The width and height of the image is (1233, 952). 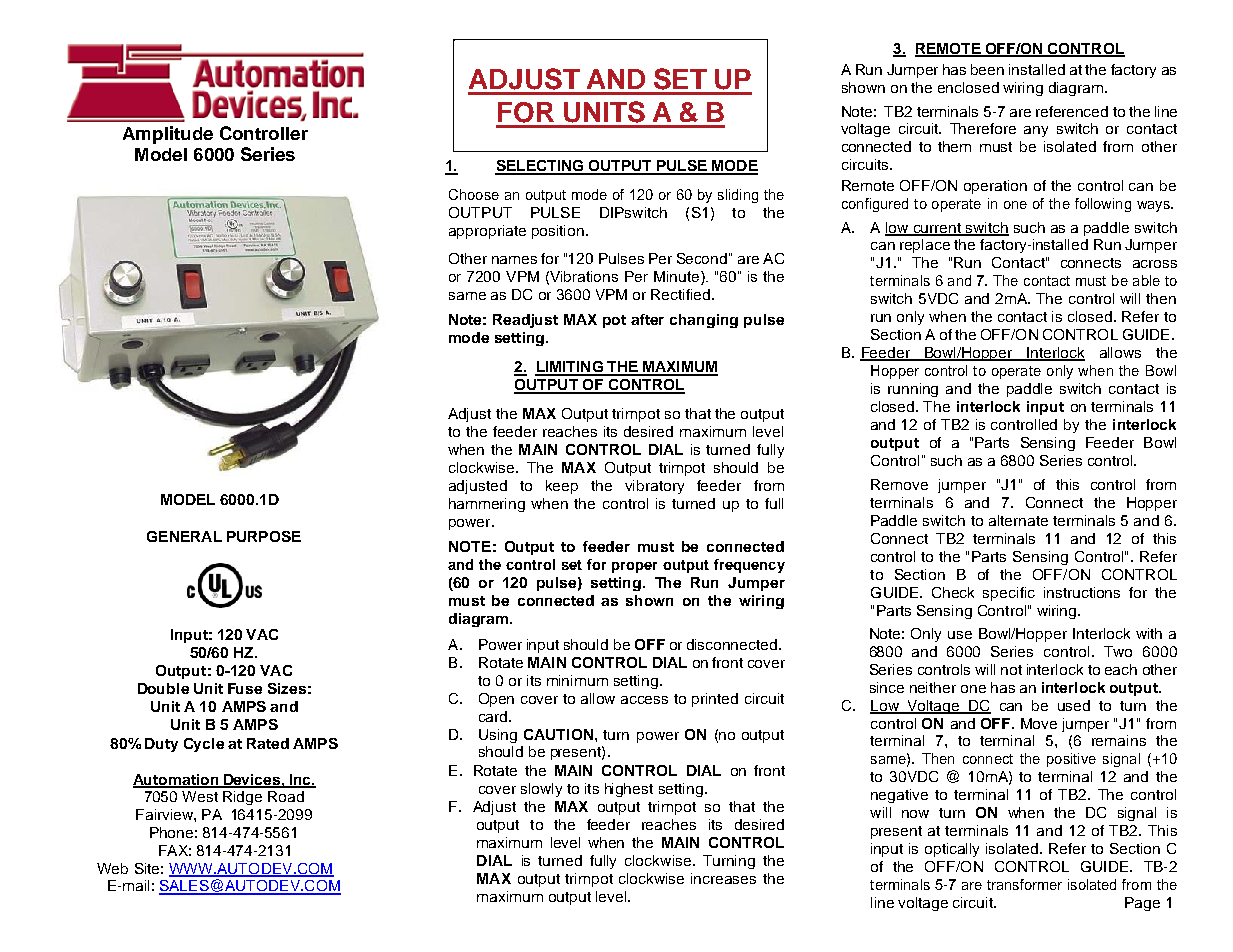 I want to click on Fuse, so click(x=245, y=688).
